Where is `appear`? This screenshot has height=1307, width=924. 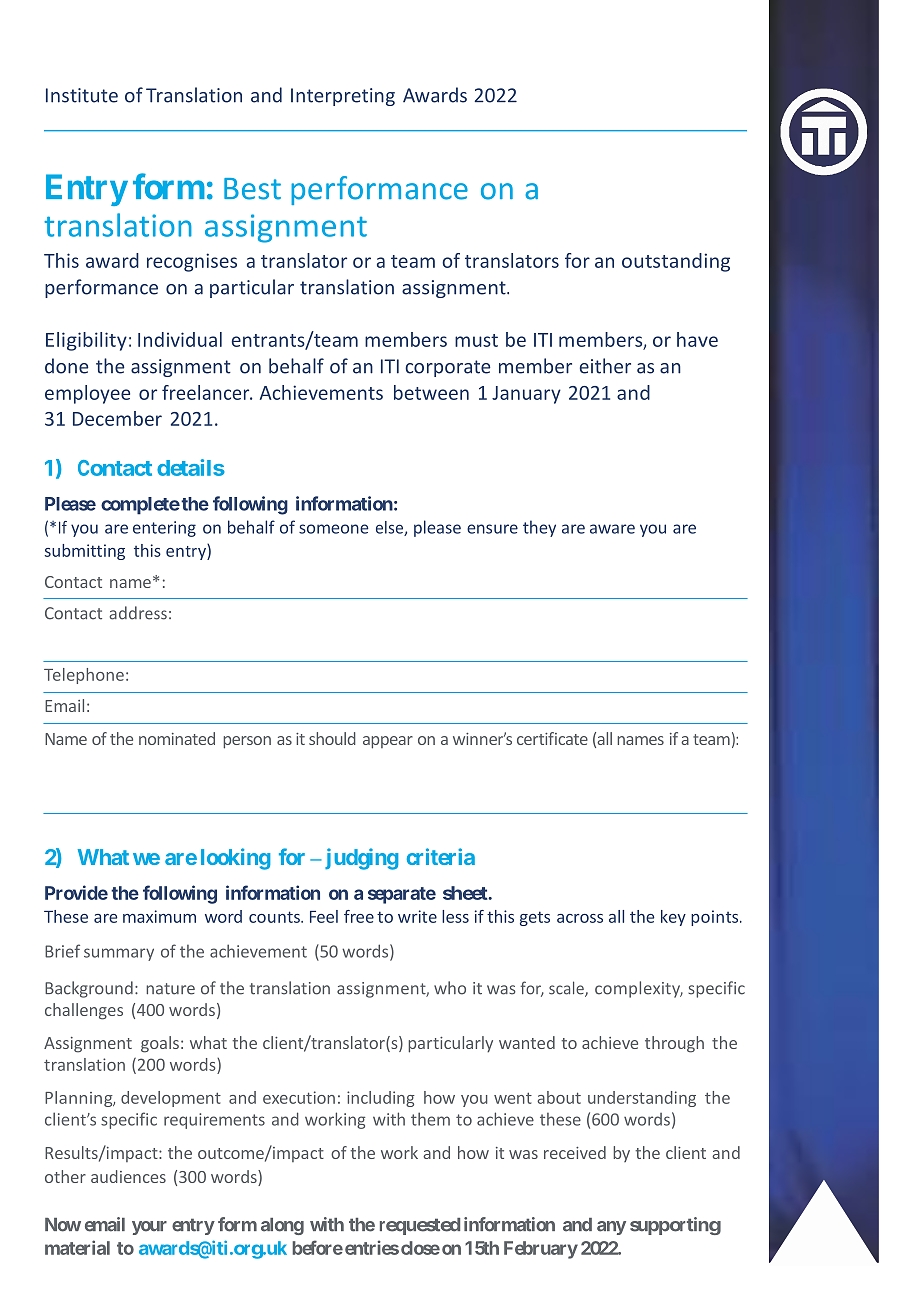 appear is located at coordinates (388, 742).
